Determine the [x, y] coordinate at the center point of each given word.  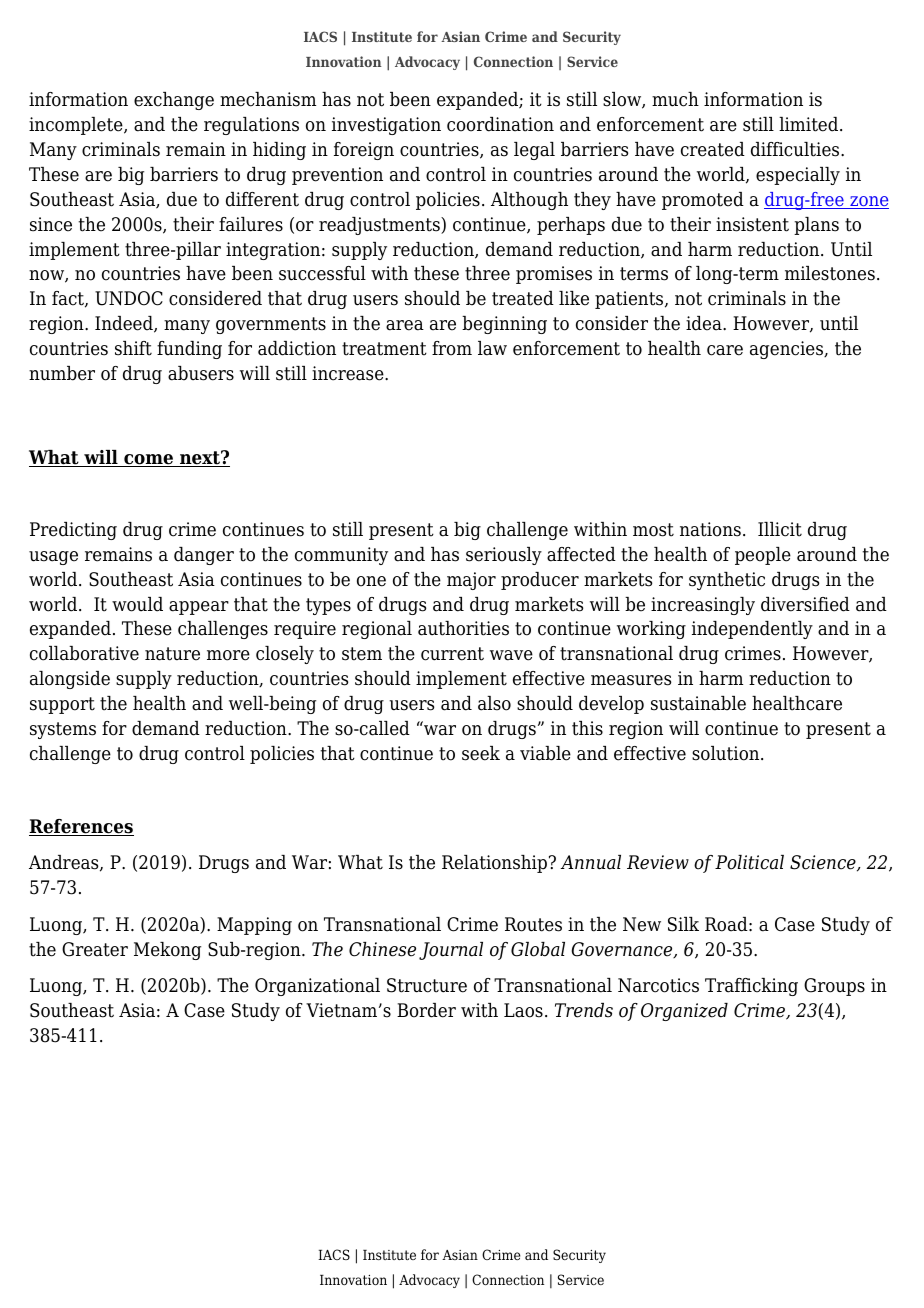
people [763, 556]
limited [810, 124]
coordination [500, 124]
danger [204, 556]
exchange [174, 101]
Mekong [167, 951]
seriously [504, 556]
